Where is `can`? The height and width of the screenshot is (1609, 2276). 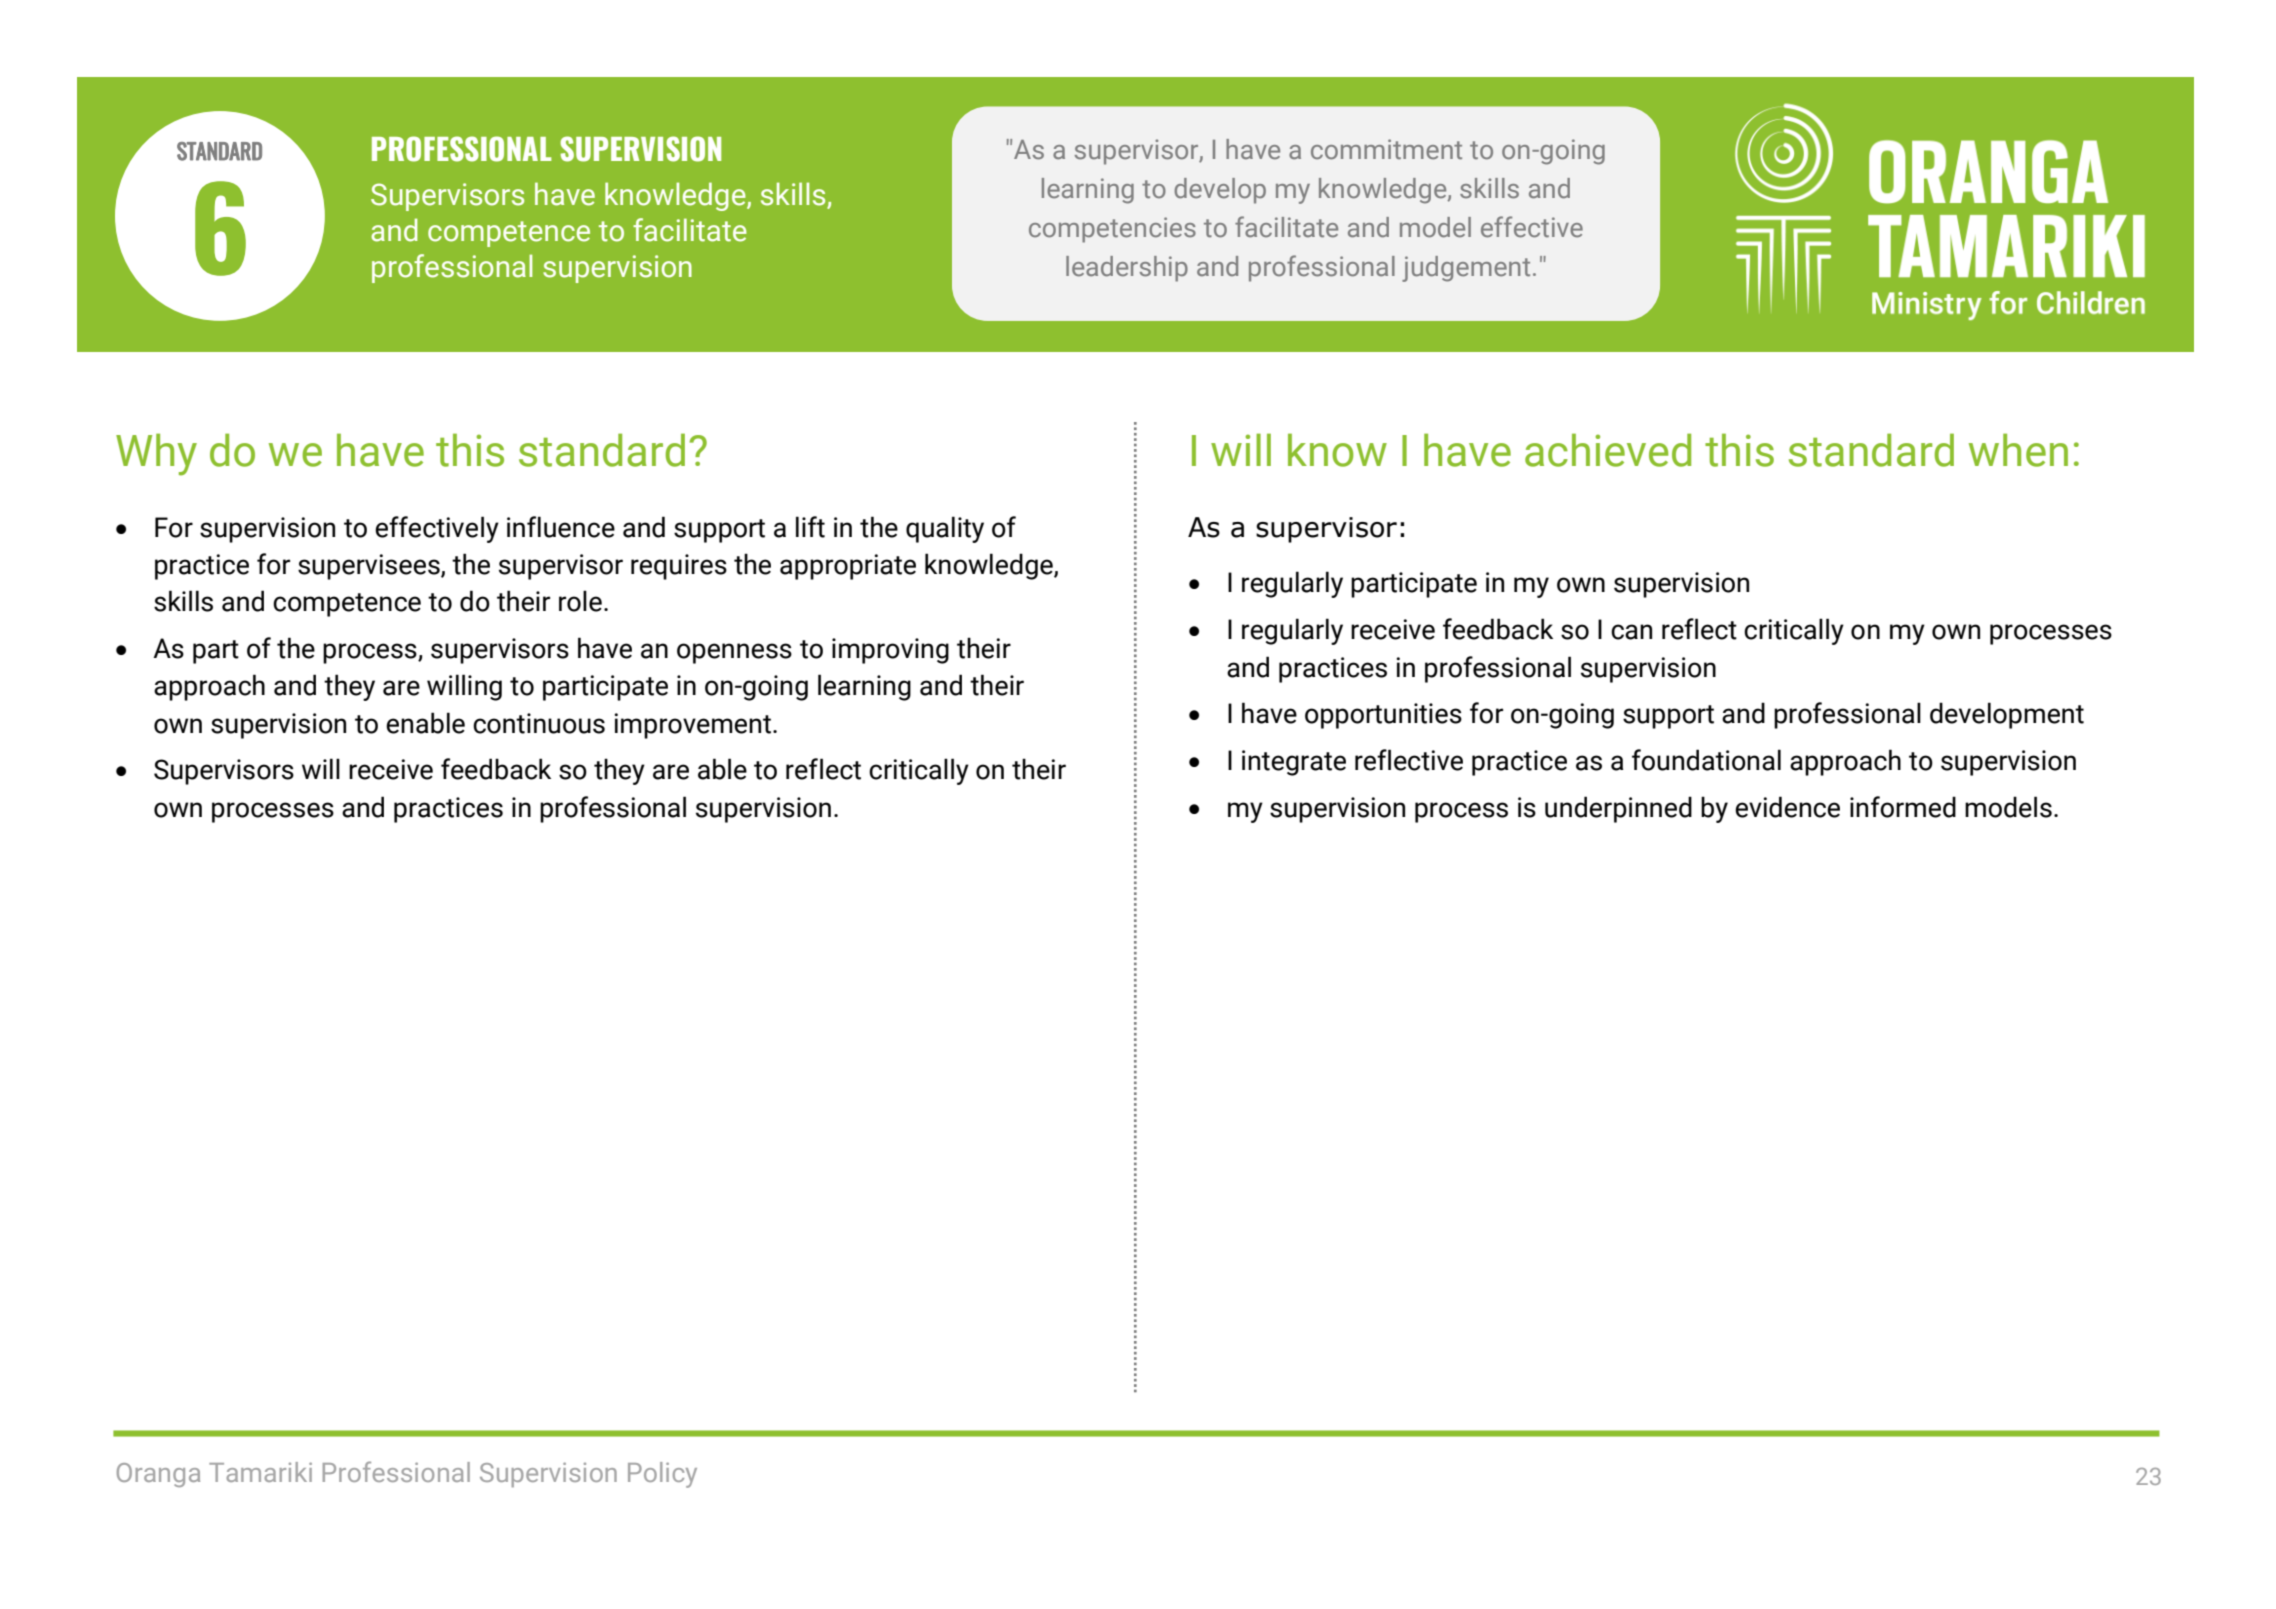
can is located at coordinates (1631, 632).
